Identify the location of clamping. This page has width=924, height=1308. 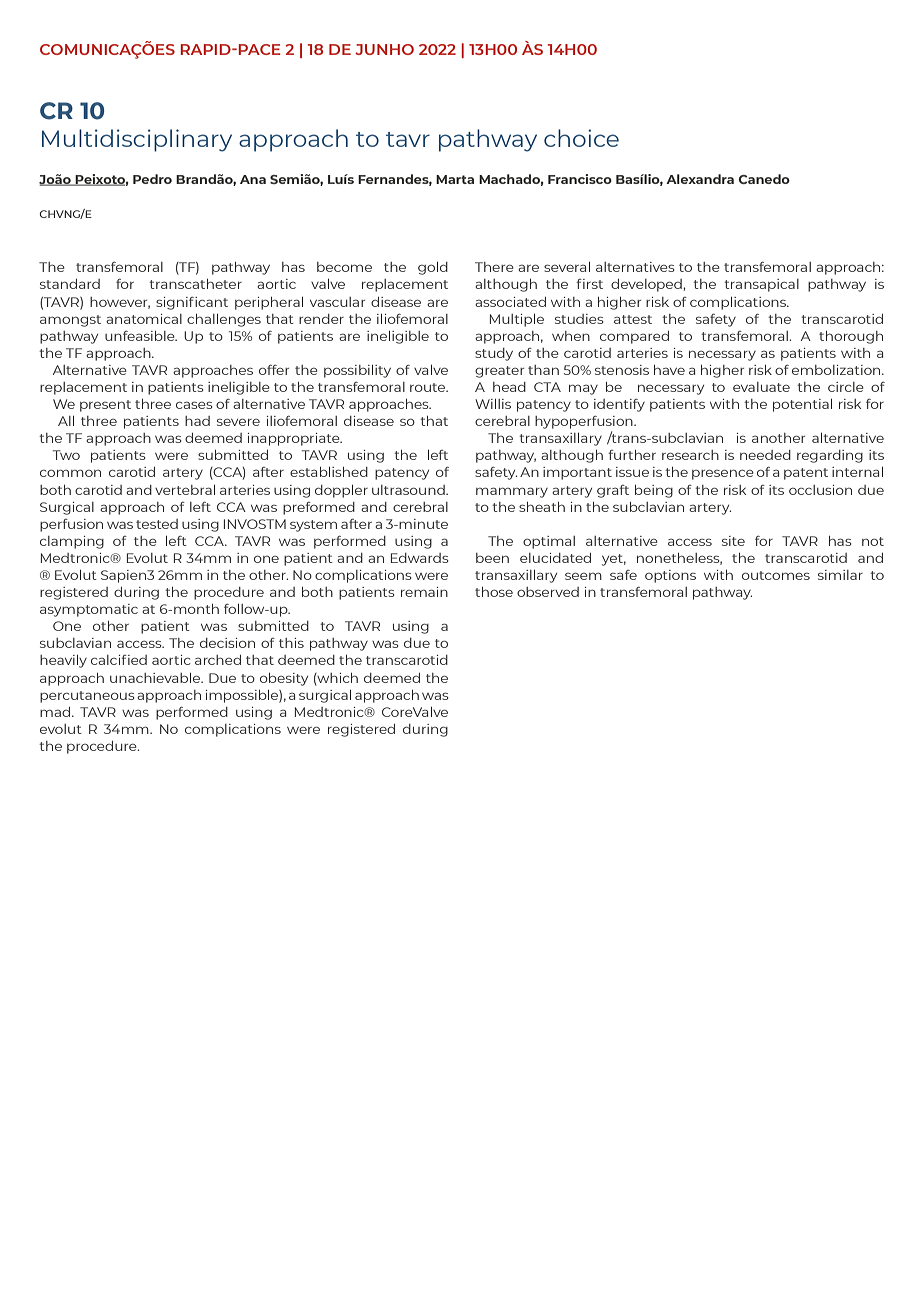
(72, 542).
